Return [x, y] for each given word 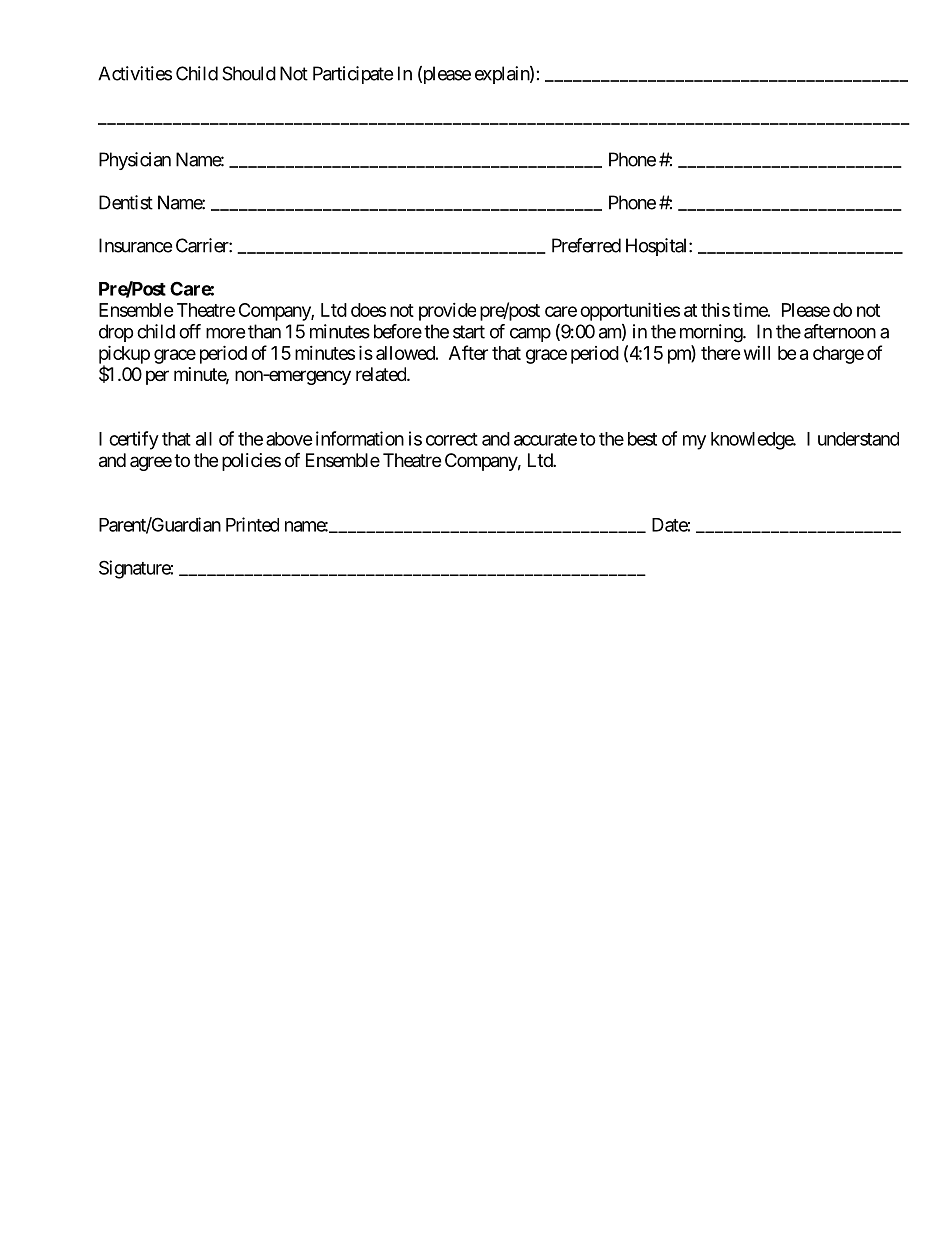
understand [858, 439]
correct [452, 439]
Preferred [586, 245]
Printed [252, 524]
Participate [353, 75]
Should [249, 73]
